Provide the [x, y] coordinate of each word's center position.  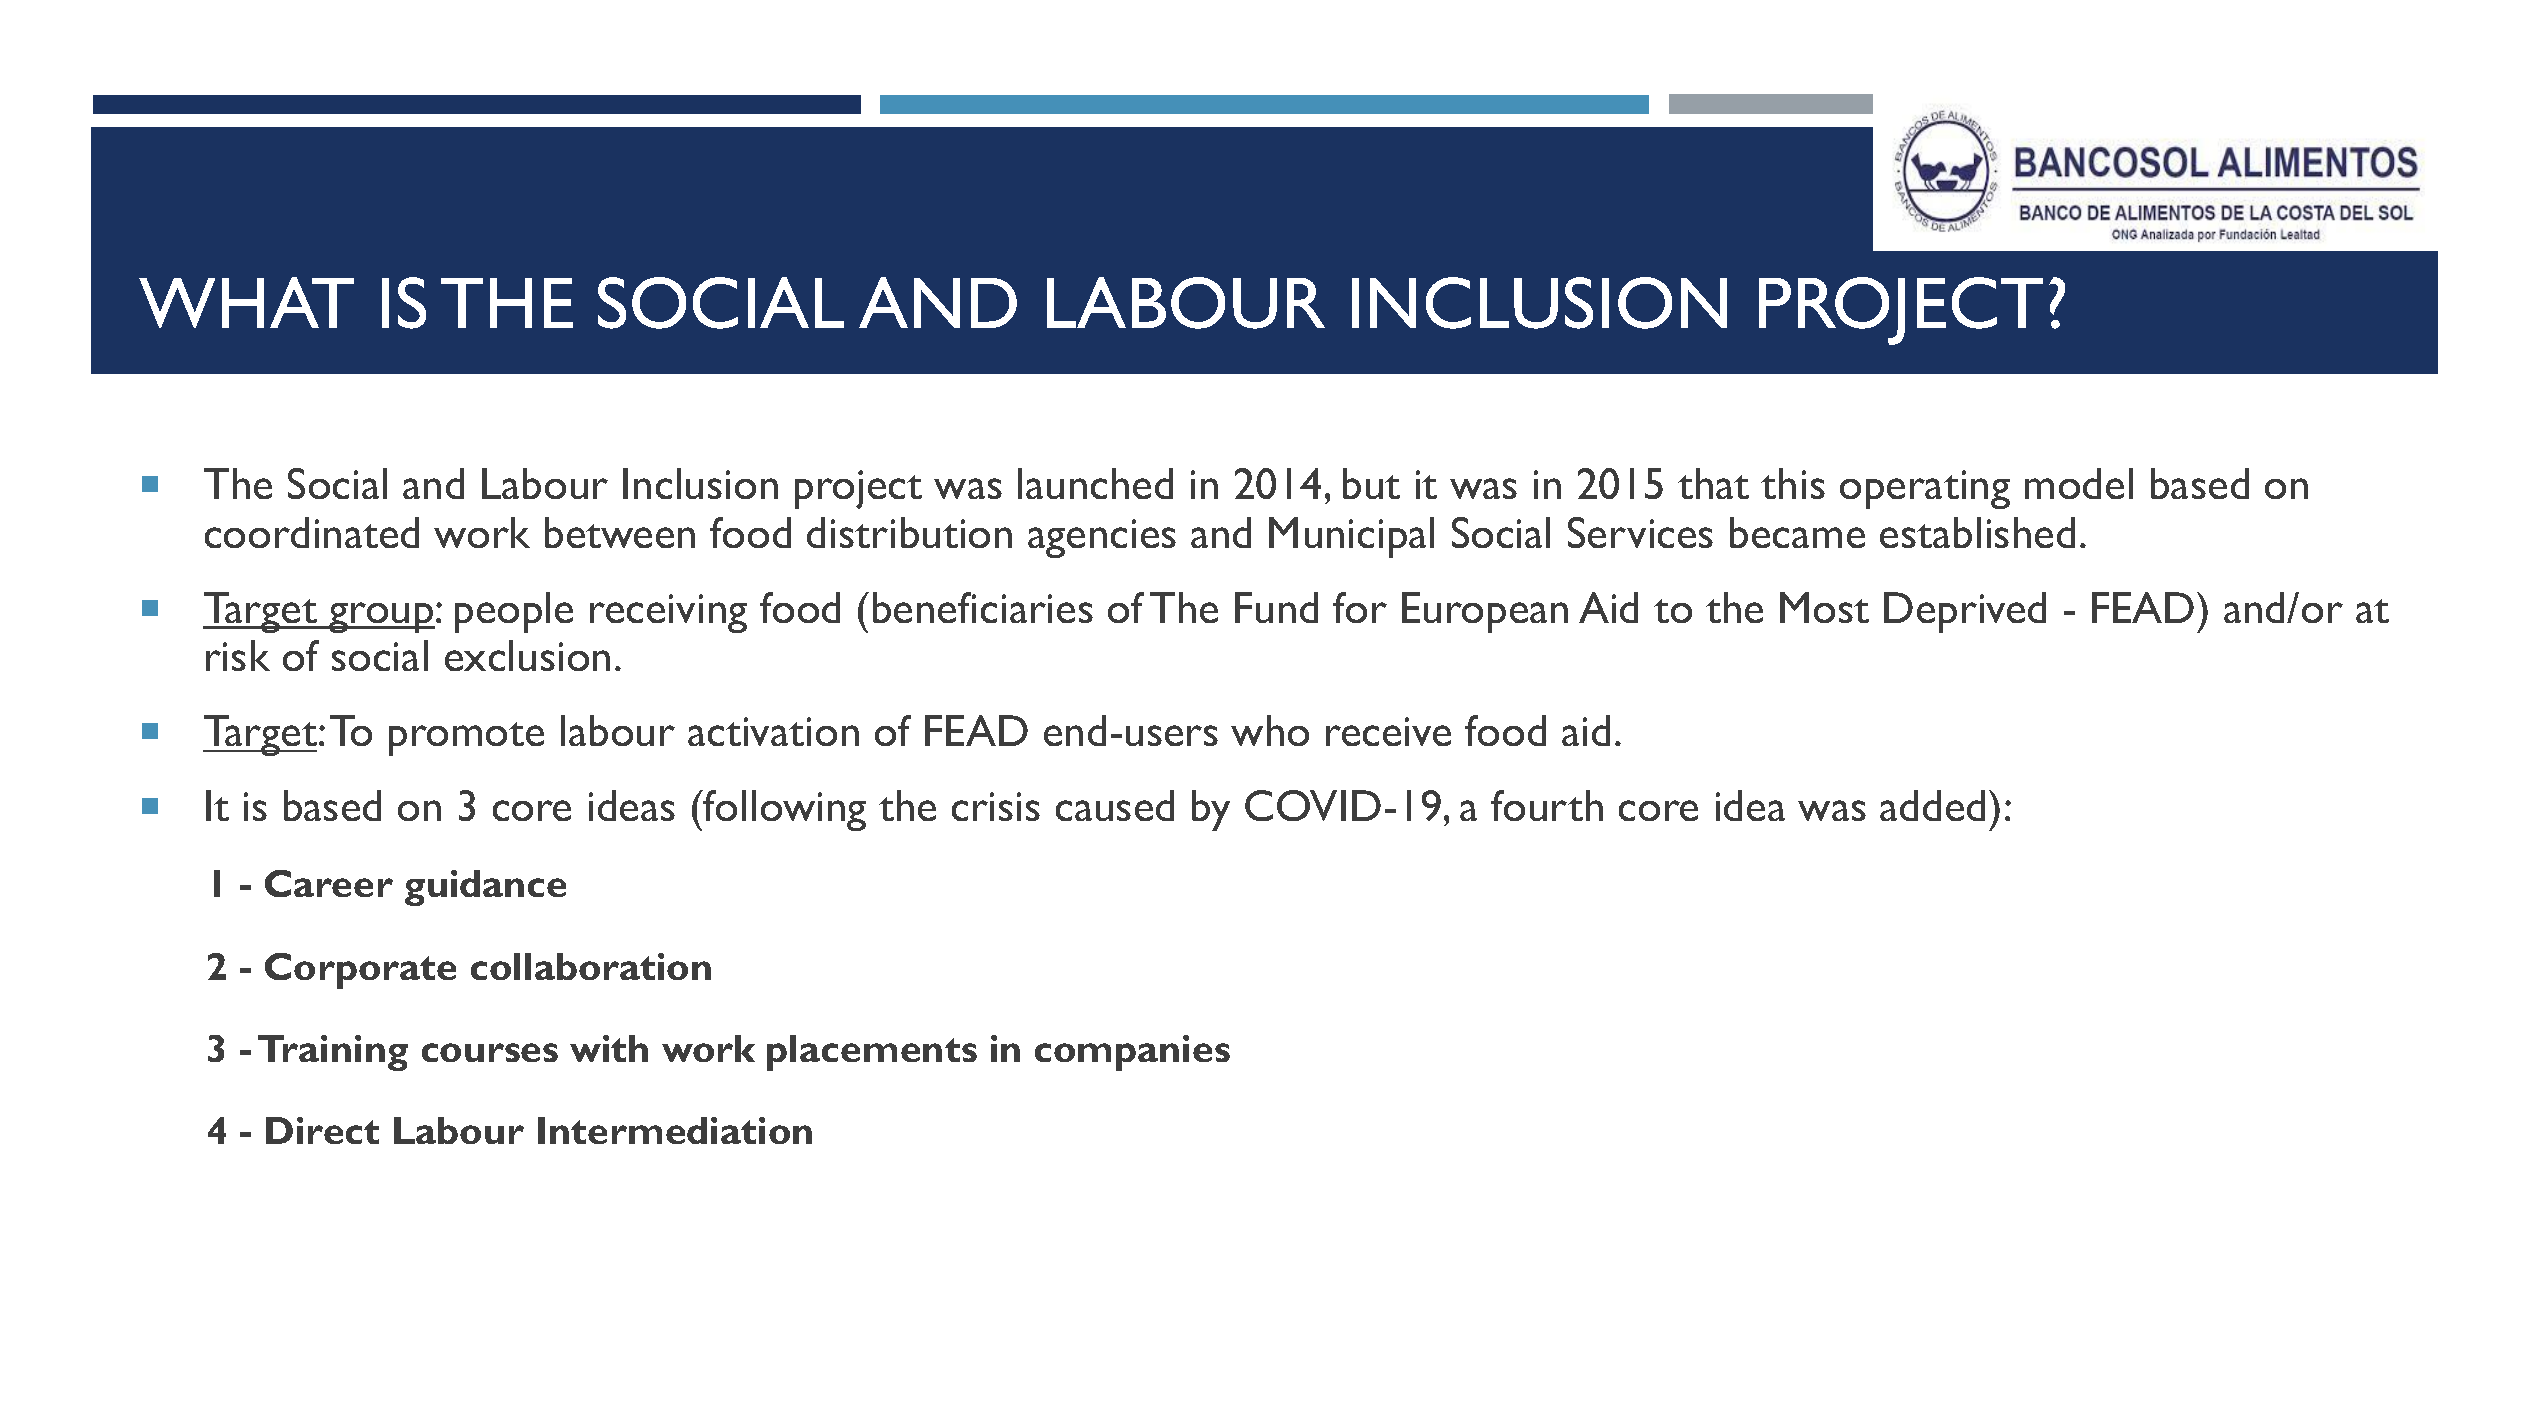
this [1793, 483]
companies [1132, 1053]
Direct [322, 1130]
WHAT [246, 302]
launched [1095, 483]
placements [872, 1053]
